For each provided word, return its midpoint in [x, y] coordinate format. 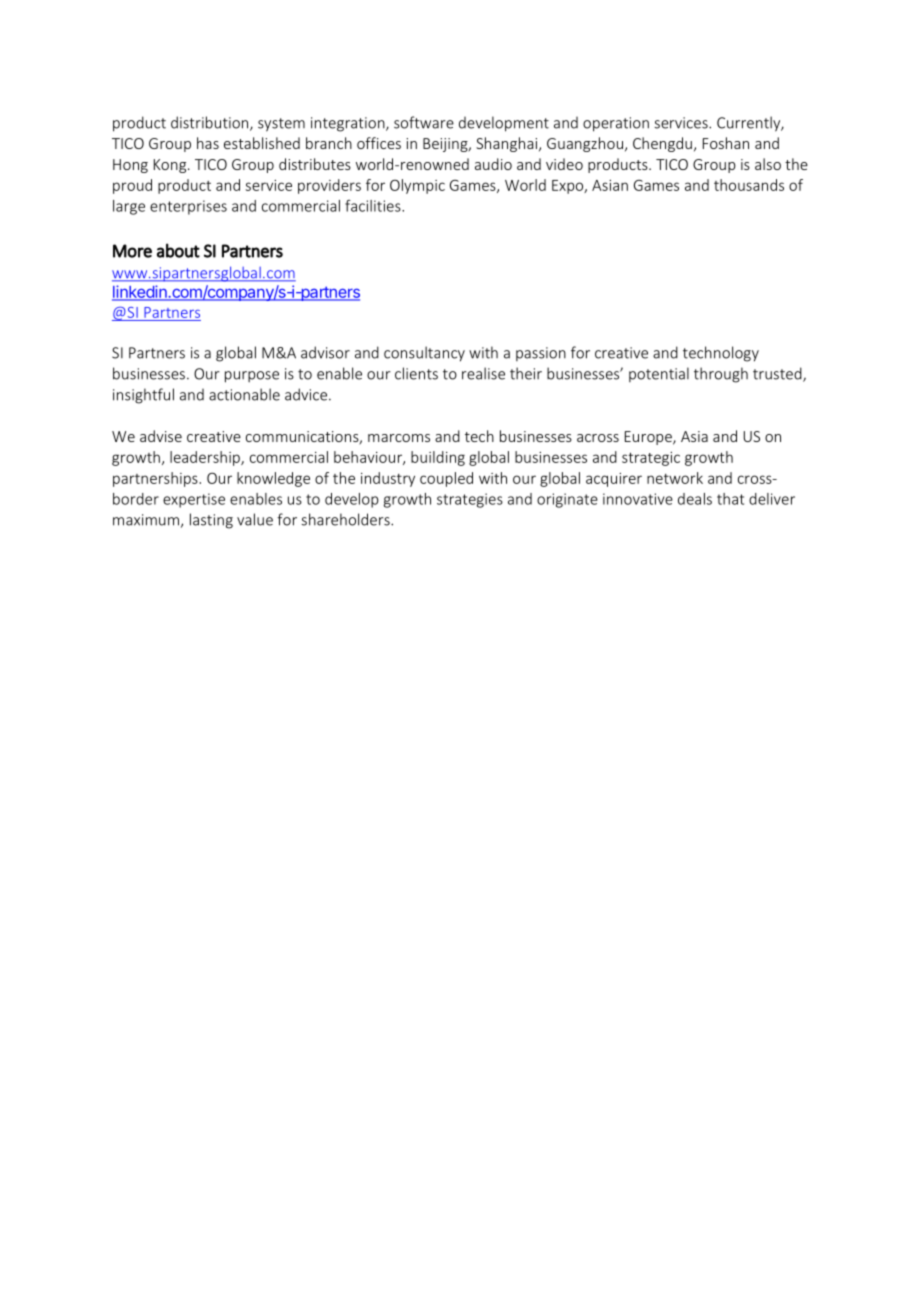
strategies [470, 500]
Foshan [726, 143]
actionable [244, 394]
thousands [749, 185]
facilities [374, 206]
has [208, 143]
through [721, 375]
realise [483, 373]
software [424, 122]
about [178, 250]
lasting [211, 521]
